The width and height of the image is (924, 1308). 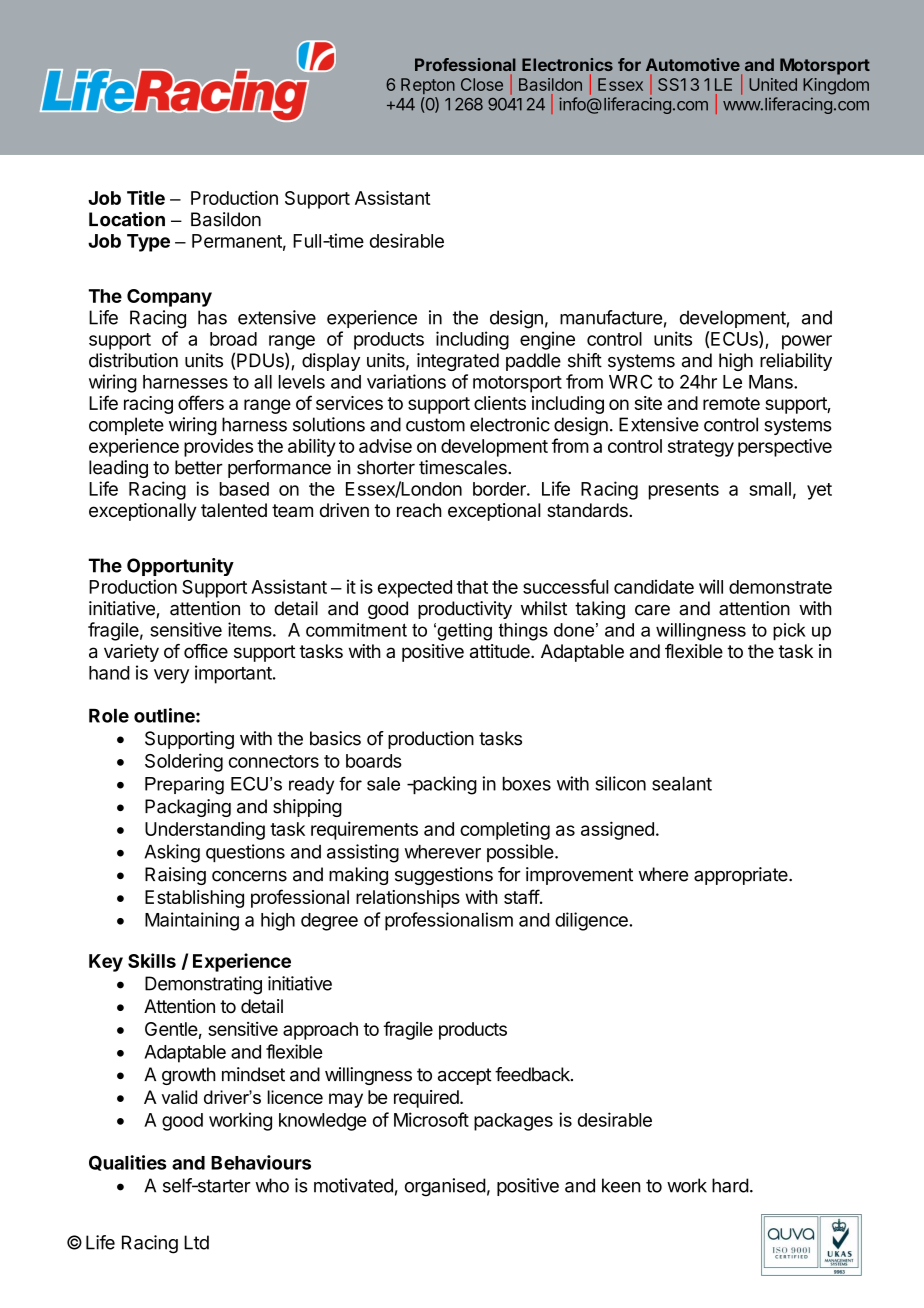 I want to click on United, so click(x=773, y=84).
